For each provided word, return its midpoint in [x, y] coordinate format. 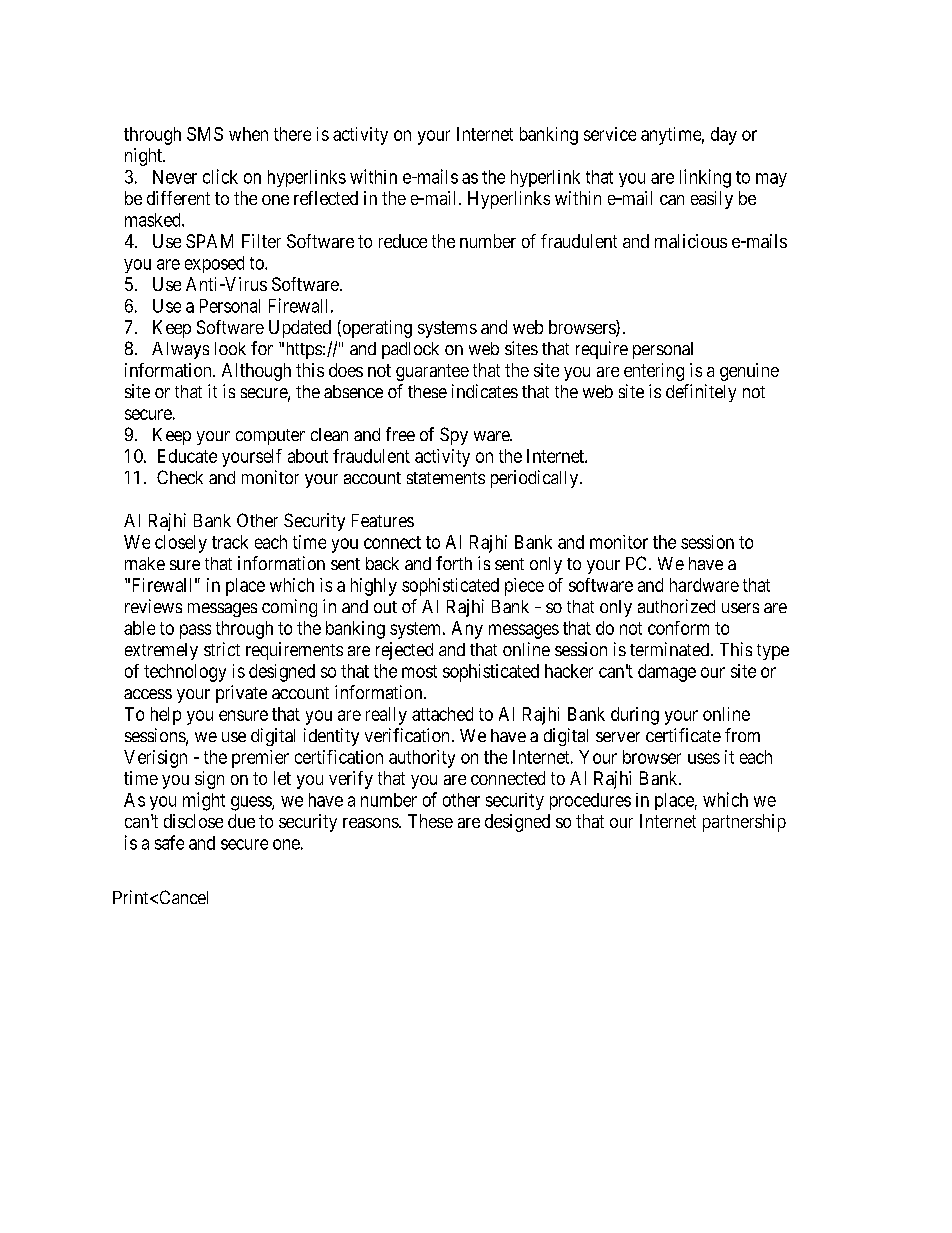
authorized [676, 606]
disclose [193, 821]
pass [195, 631]
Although [256, 372]
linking [705, 178]
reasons [371, 823]
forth [454, 563]
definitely [701, 393]
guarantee [432, 372]
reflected [326, 198]
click [220, 176]
